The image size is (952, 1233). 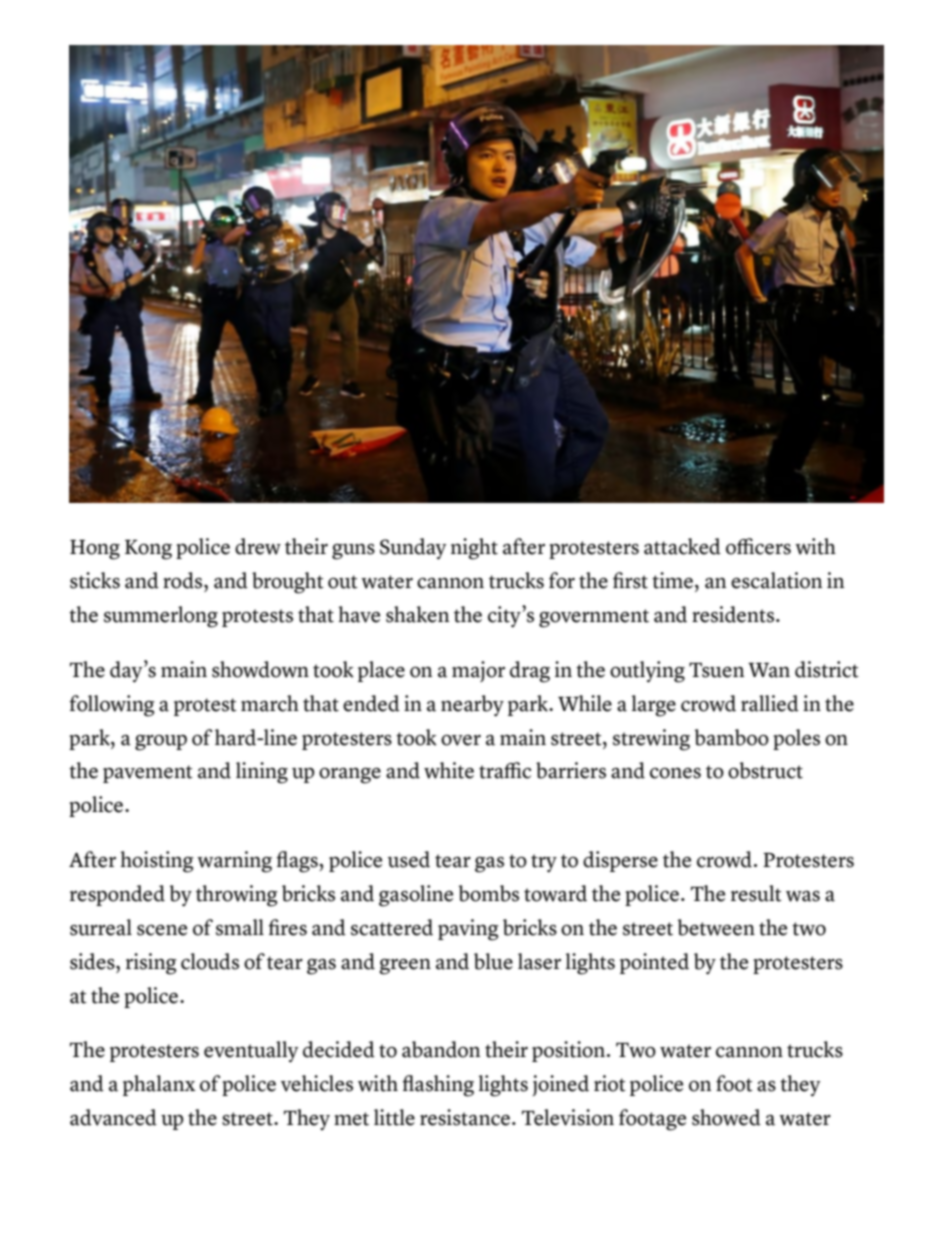 I want to click on between, so click(x=716, y=927).
